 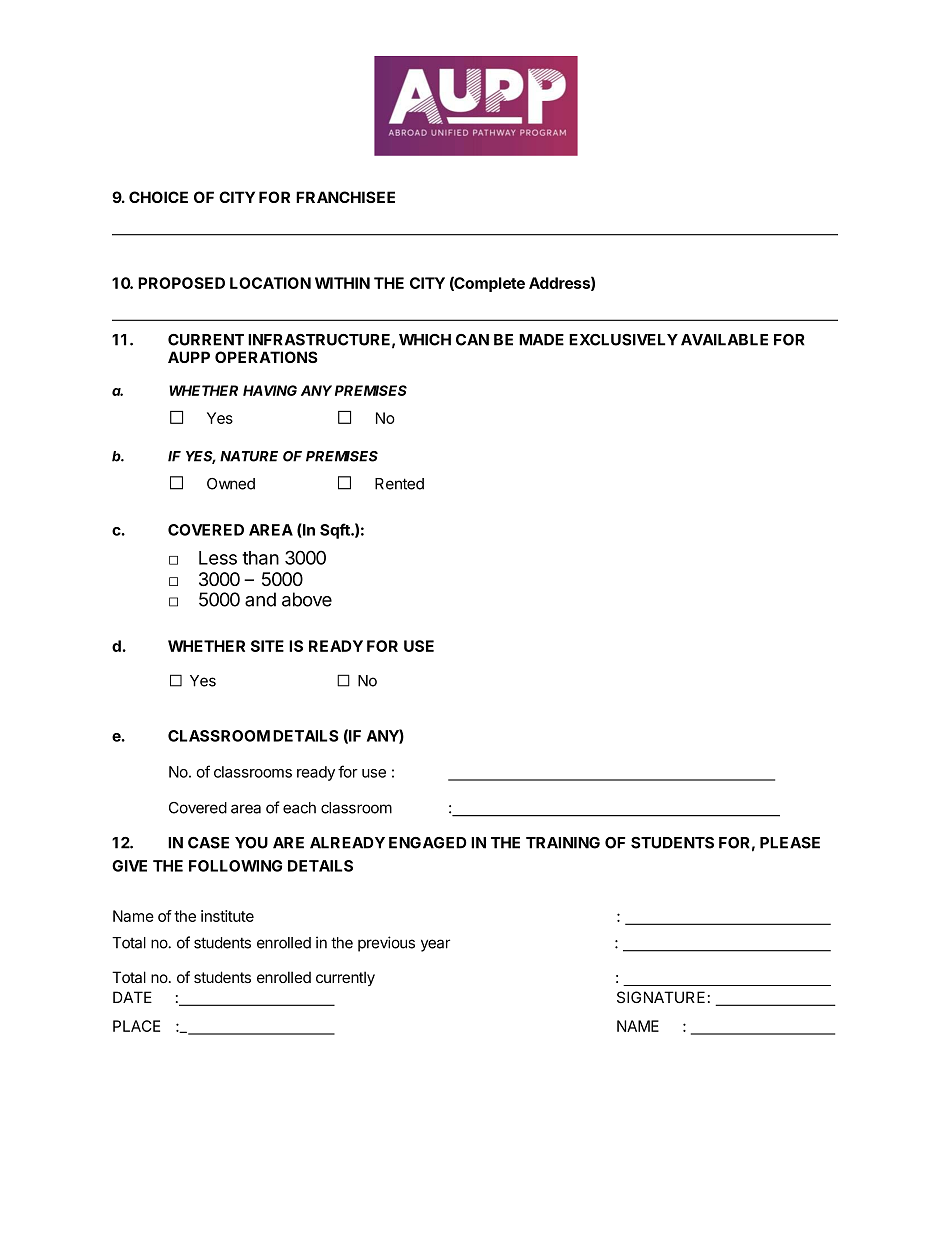 What do you see at coordinates (260, 599) in the document?
I see `and` at bounding box center [260, 599].
